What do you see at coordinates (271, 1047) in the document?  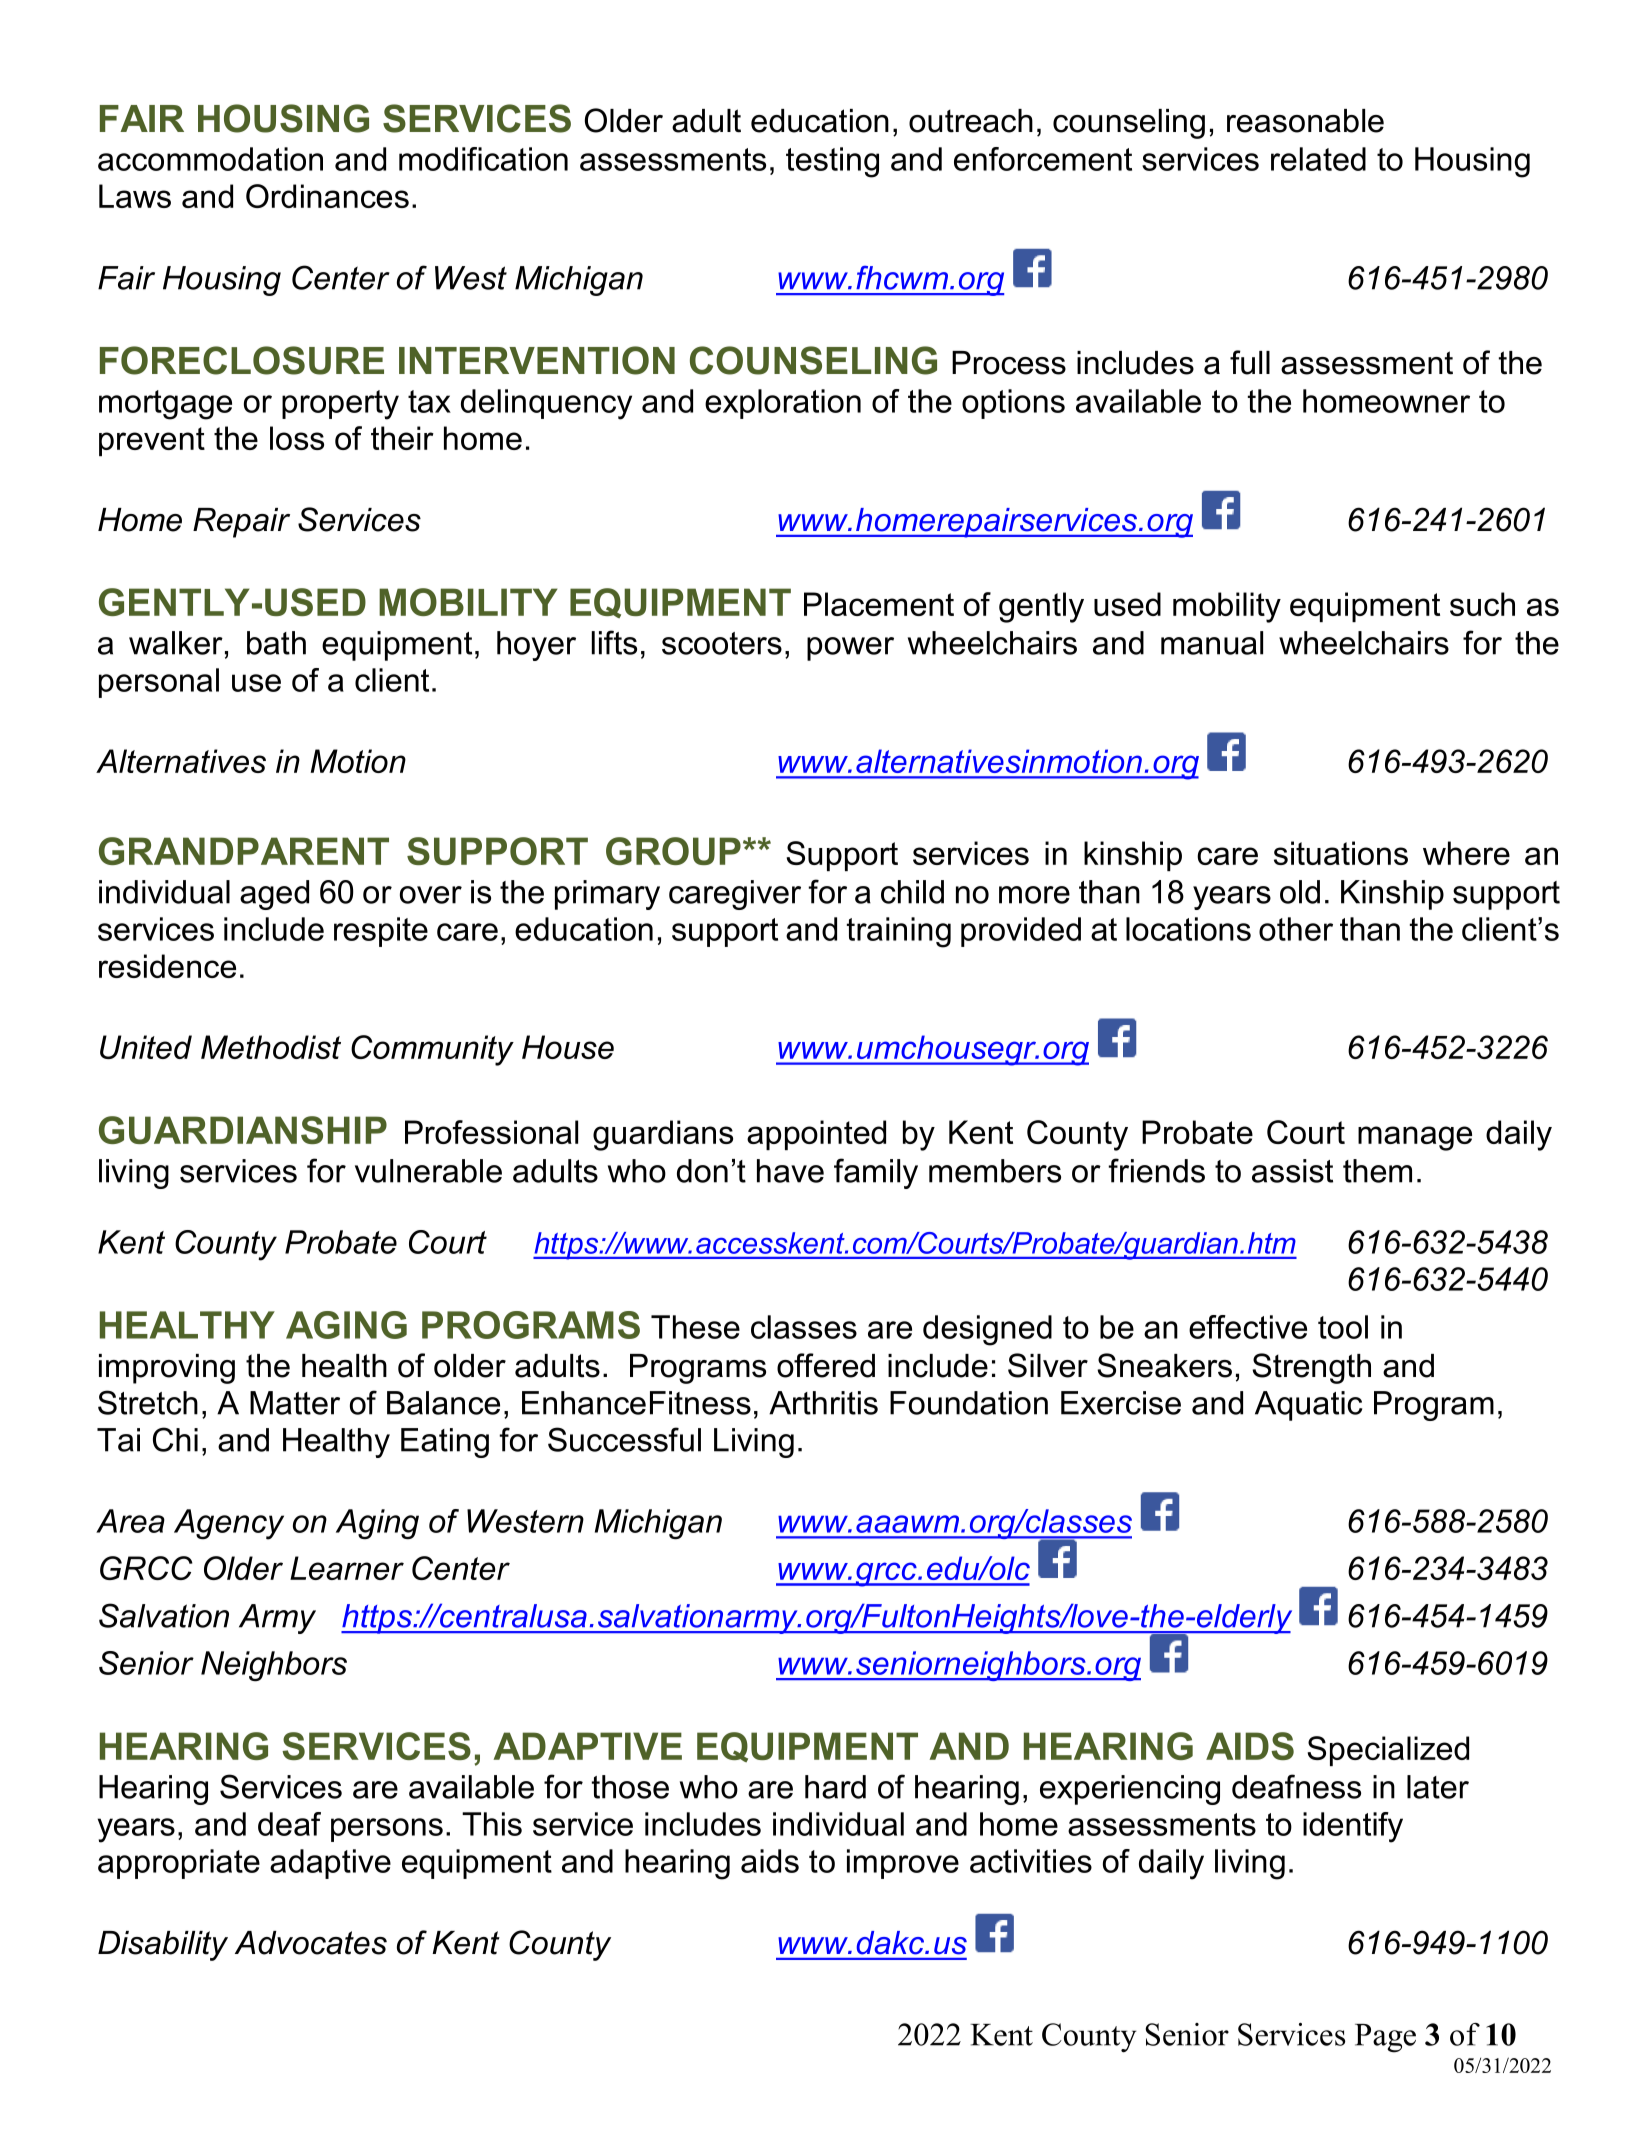 I see `Methodist` at bounding box center [271, 1047].
